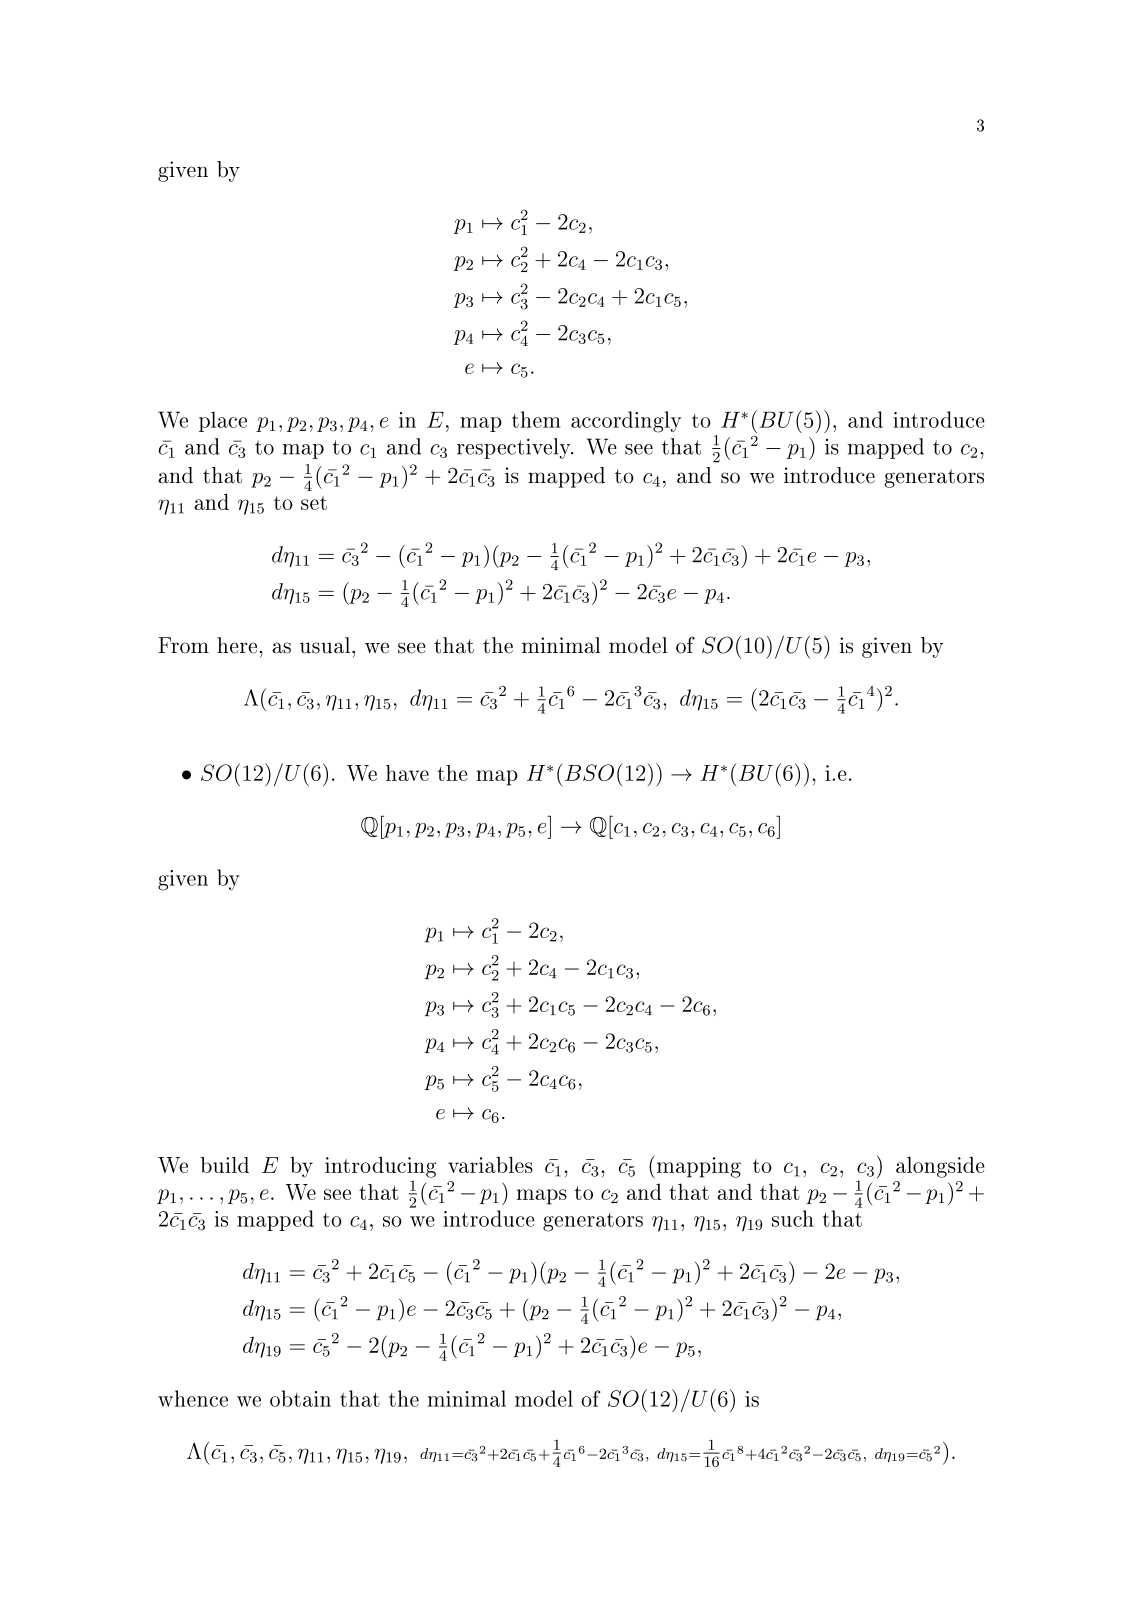 The image size is (1143, 1617). Describe the element at coordinates (515, 448) in the screenshot. I see `respectively` at that location.
